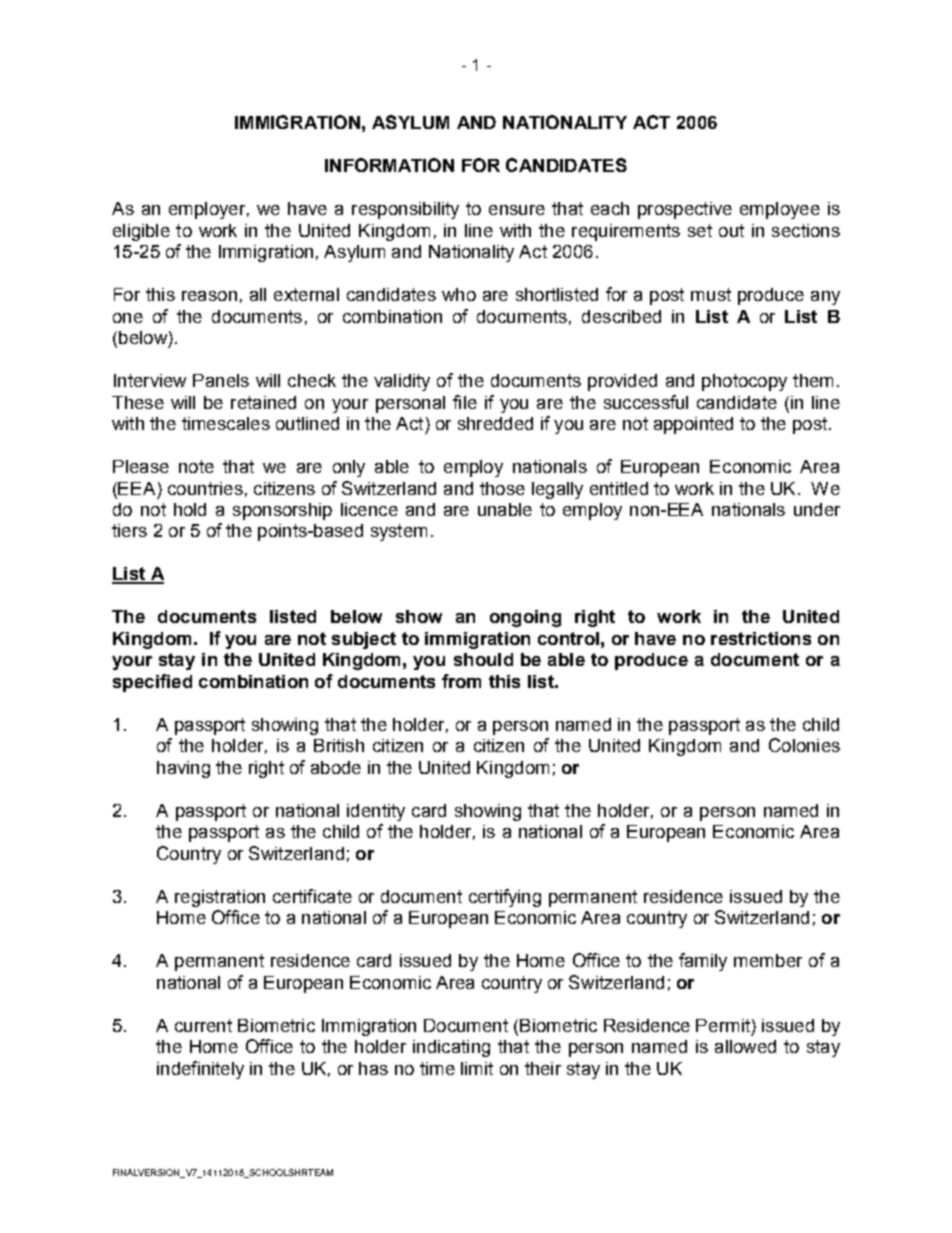 This page has width=952, height=1233. I want to click on eligible, so click(141, 232).
